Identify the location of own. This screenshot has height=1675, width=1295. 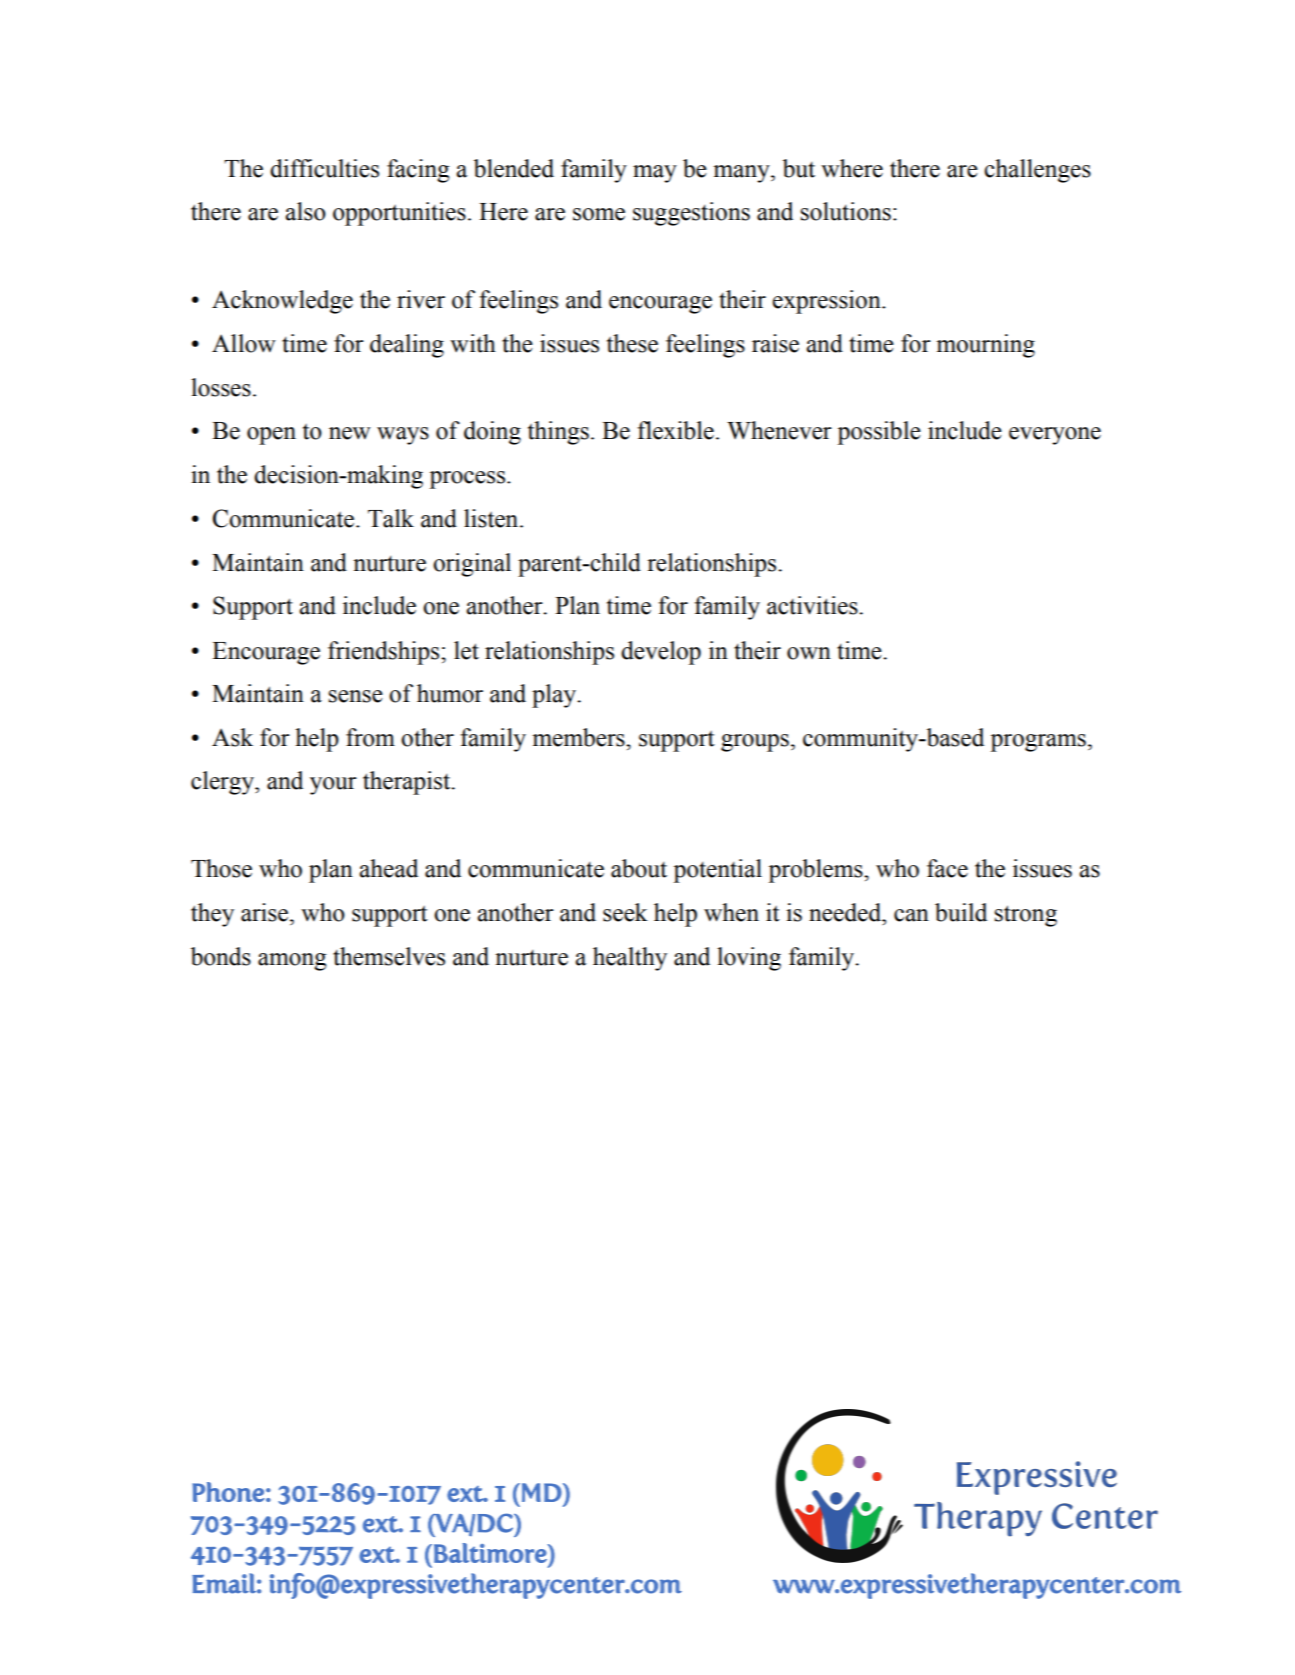
(809, 653).
